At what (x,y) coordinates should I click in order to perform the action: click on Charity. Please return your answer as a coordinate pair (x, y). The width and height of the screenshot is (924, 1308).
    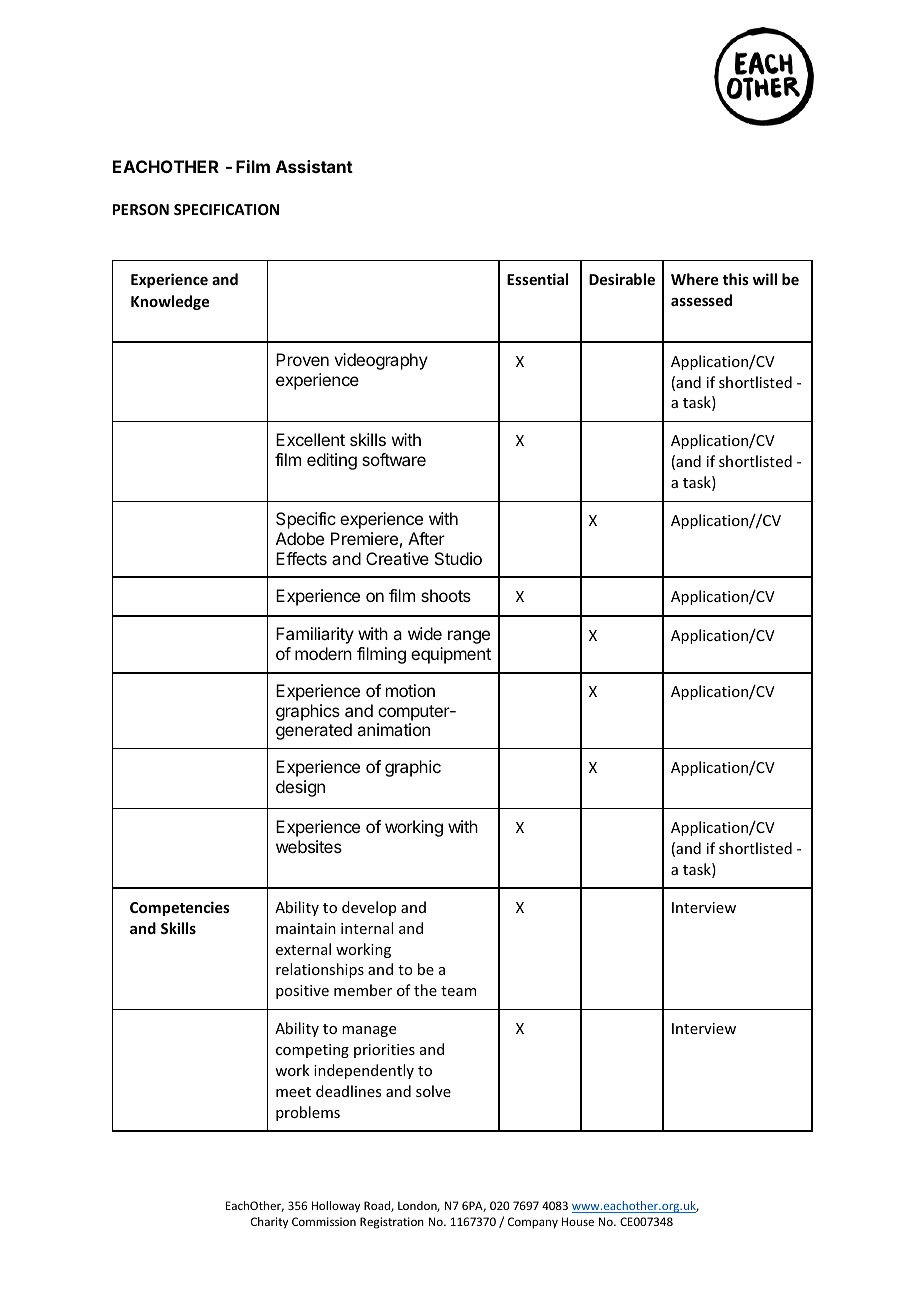
    Looking at the image, I should click on (269, 1223).
